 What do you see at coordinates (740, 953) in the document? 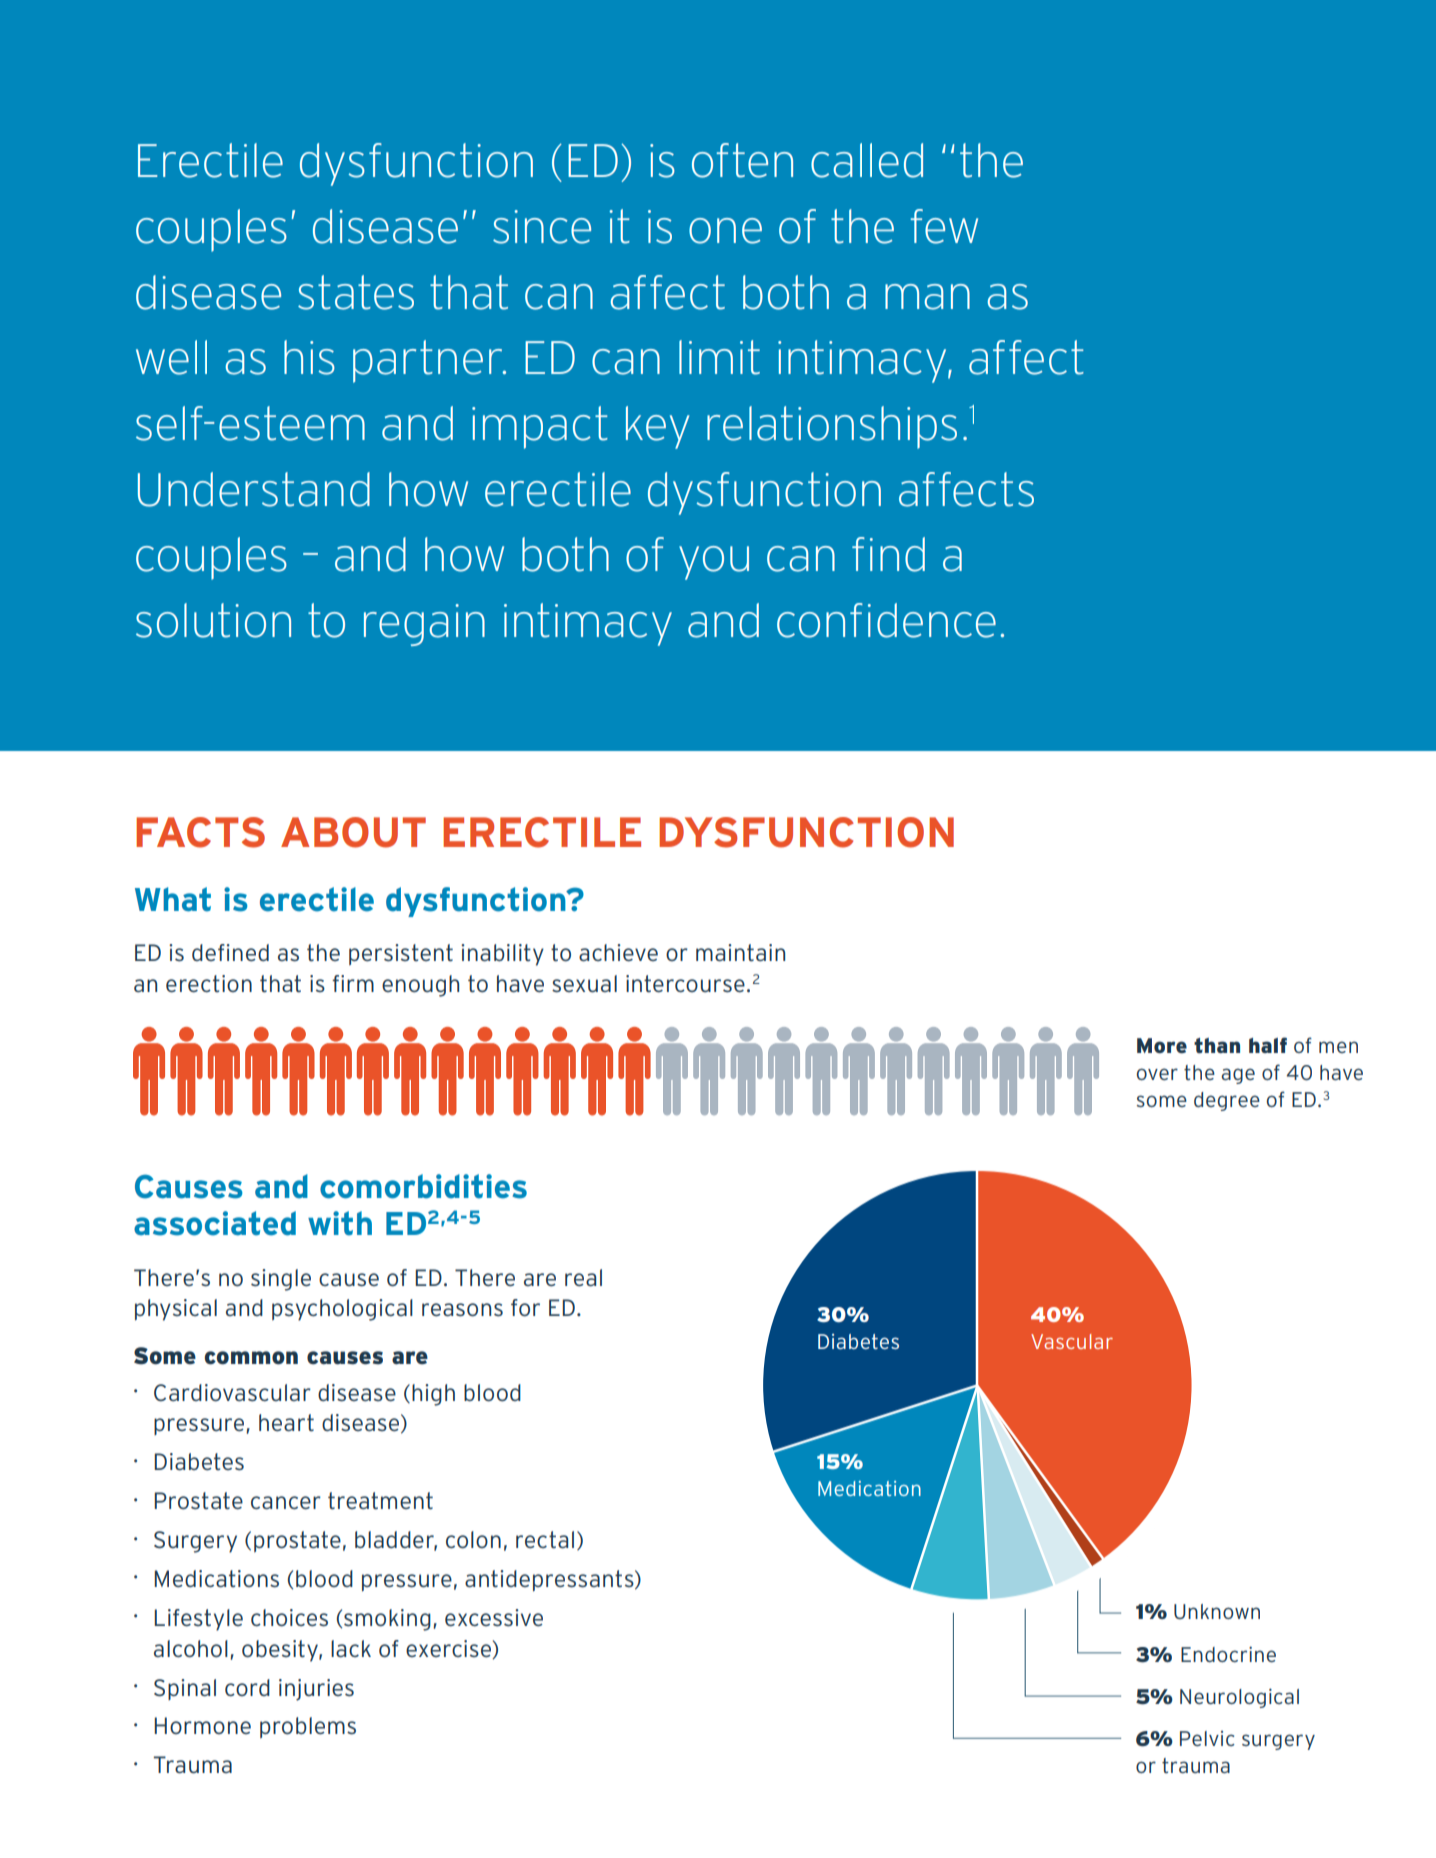
I see `maintain` at bounding box center [740, 953].
